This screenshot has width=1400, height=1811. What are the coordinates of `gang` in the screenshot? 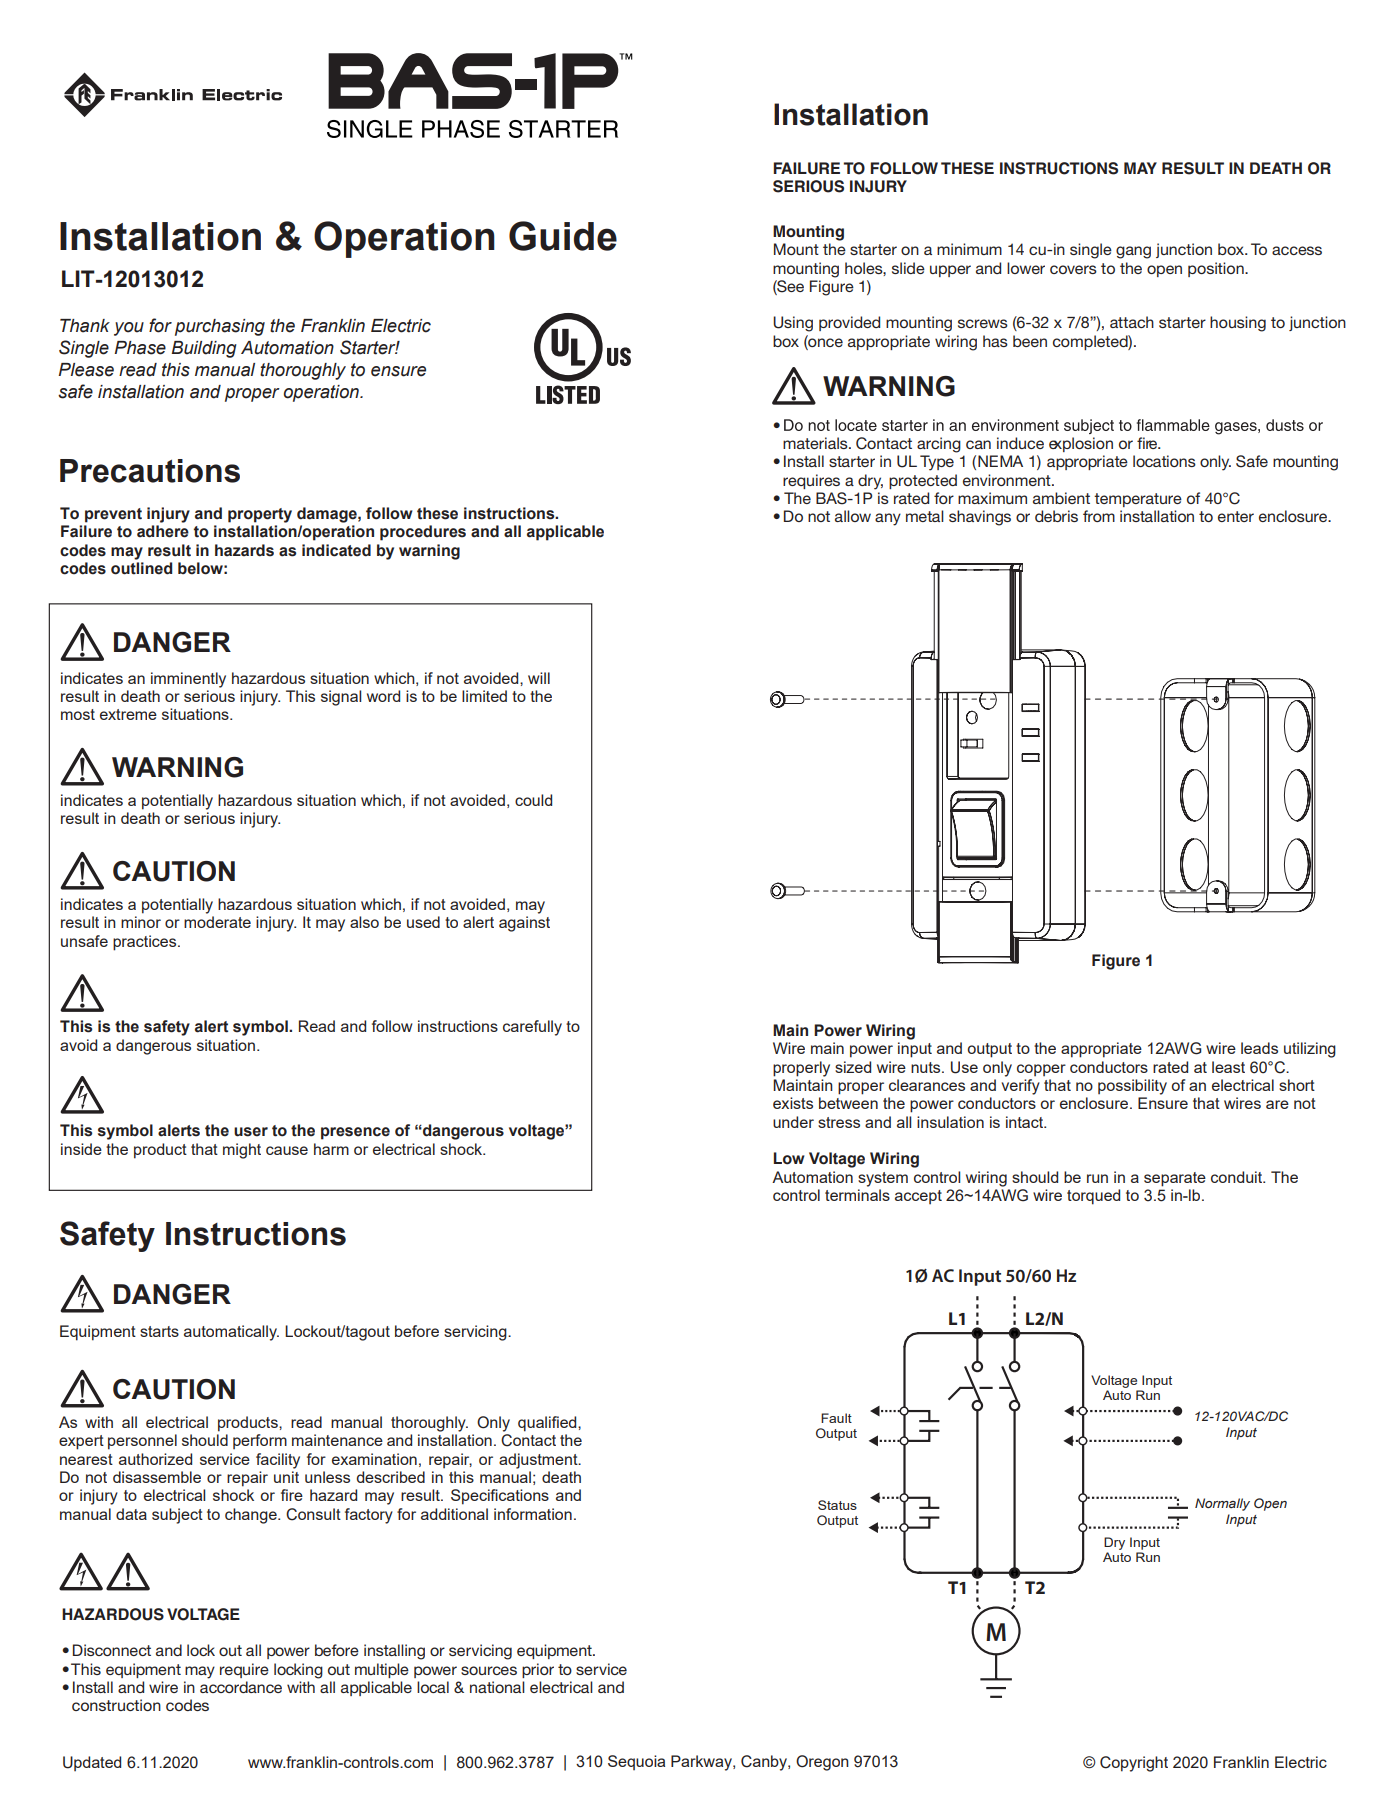 It's located at (1133, 252).
